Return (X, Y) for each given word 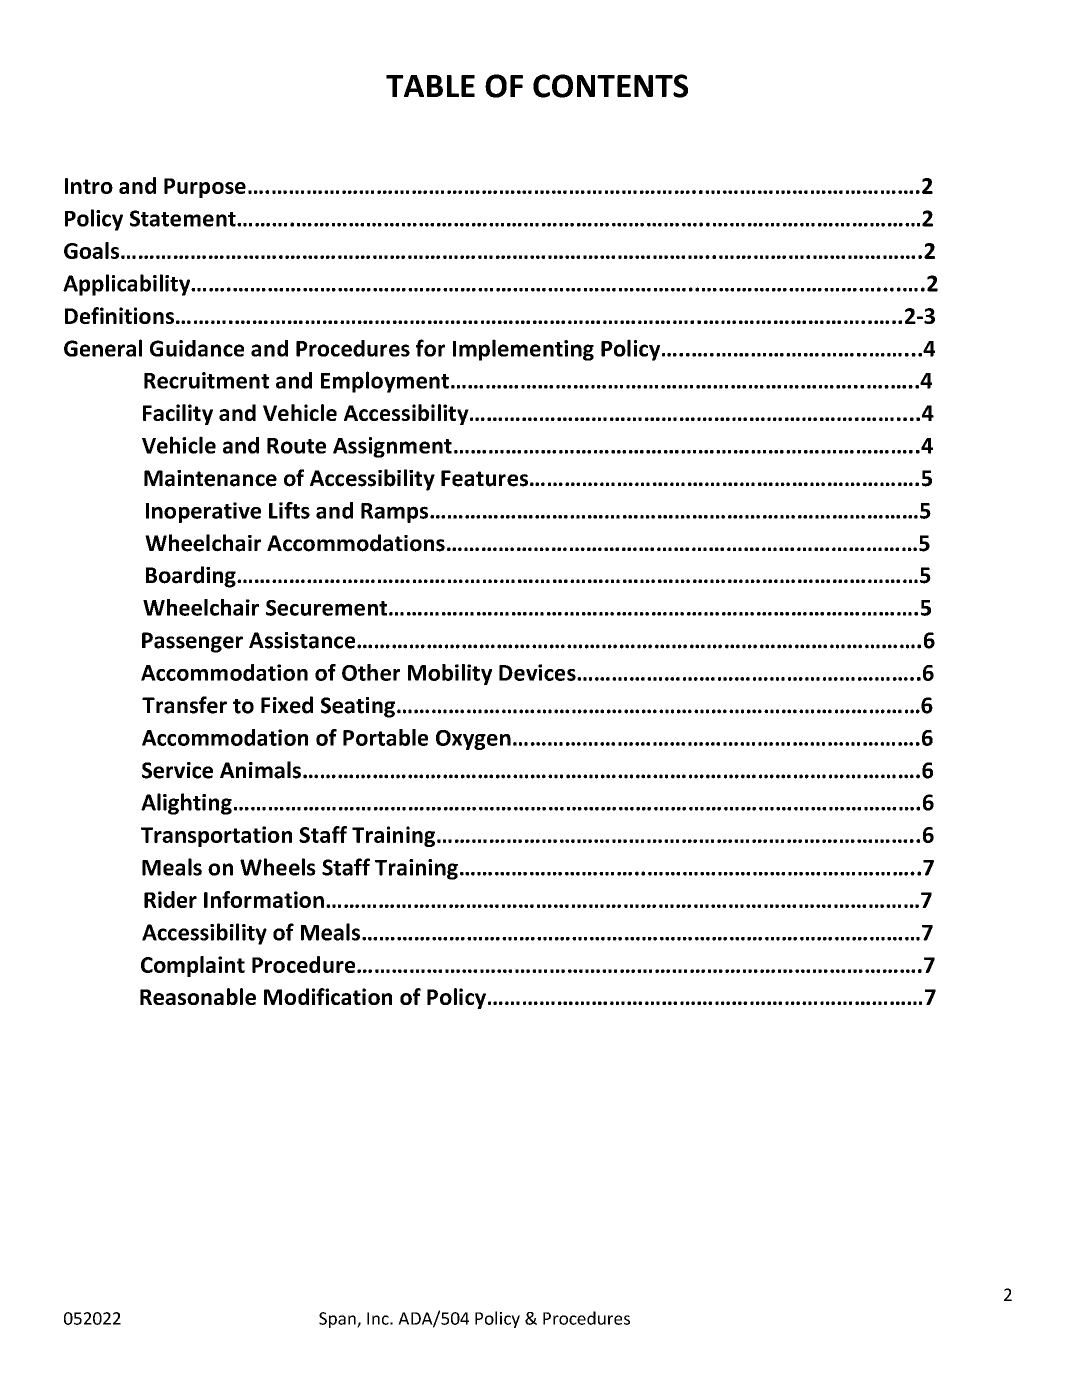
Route (296, 446)
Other (371, 672)
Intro (89, 186)
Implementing (523, 350)
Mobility (450, 674)
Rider (170, 899)
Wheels (278, 867)
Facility (178, 414)
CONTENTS (610, 86)
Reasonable (198, 996)
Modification (328, 996)
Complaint (193, 966)
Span (338, 1320)
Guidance (197, 348)
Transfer (184, 705)
